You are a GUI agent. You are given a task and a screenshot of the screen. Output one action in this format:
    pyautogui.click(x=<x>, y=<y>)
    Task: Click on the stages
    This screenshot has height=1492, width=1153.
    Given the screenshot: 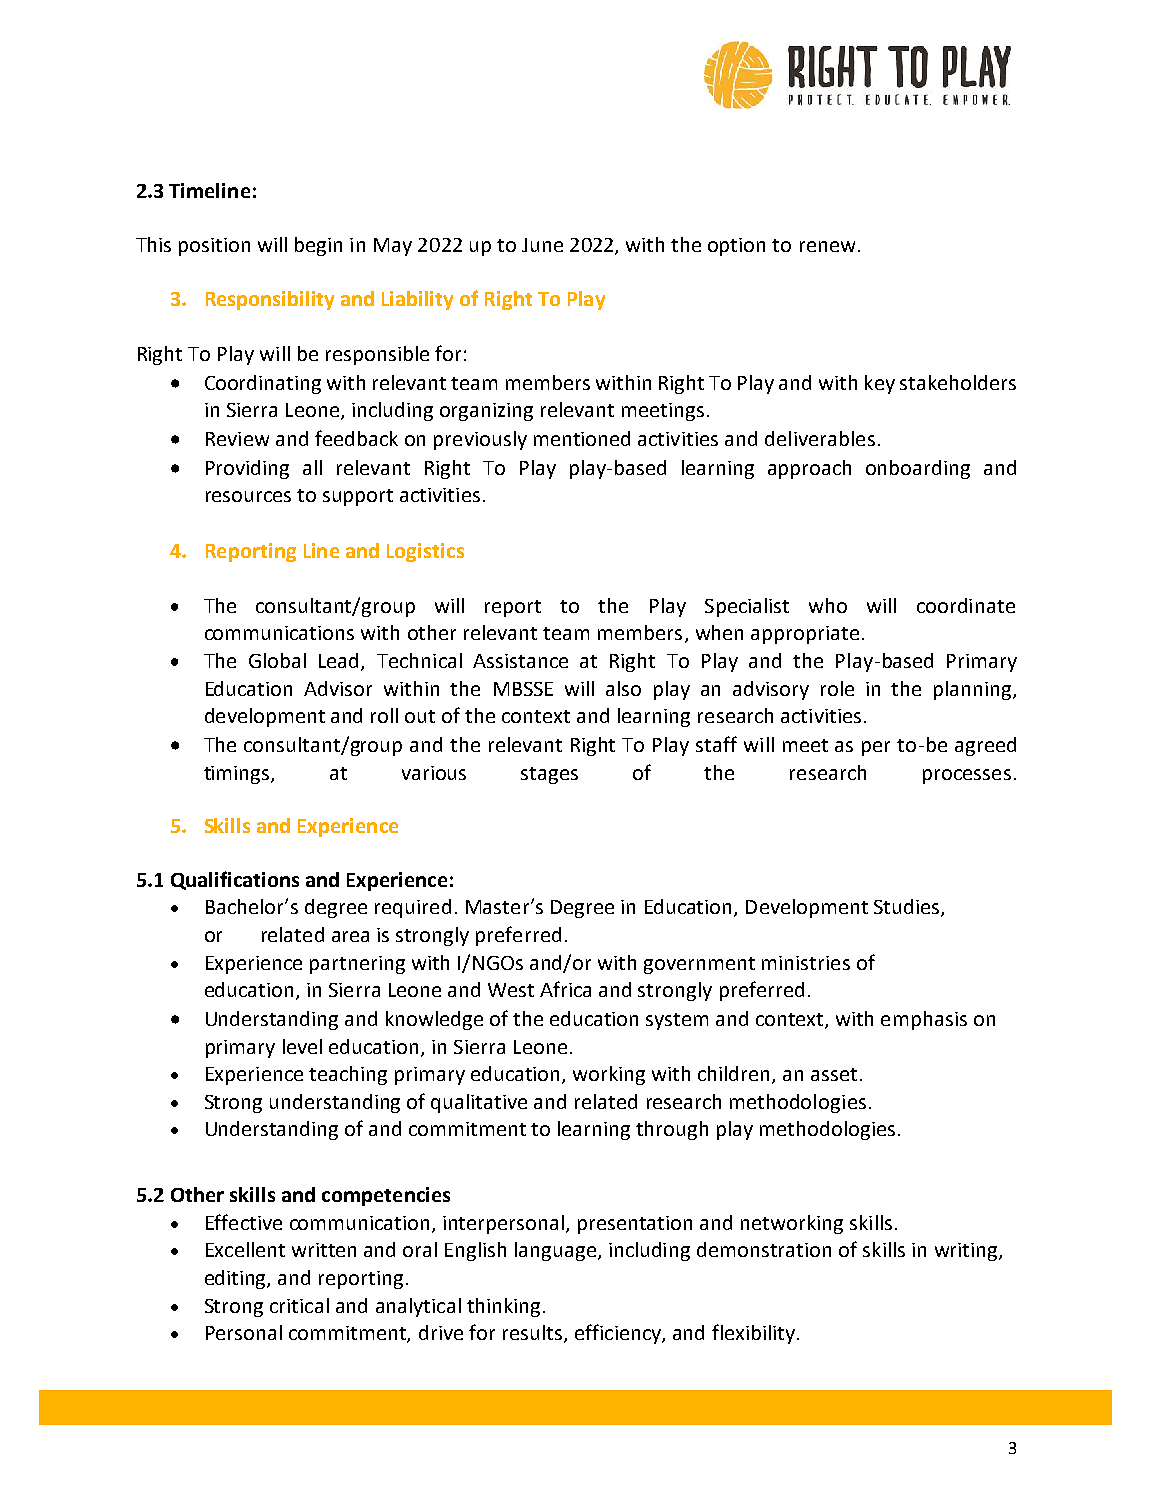 What is the action you would take?
    pyautogui.click(x=549, y=775)
